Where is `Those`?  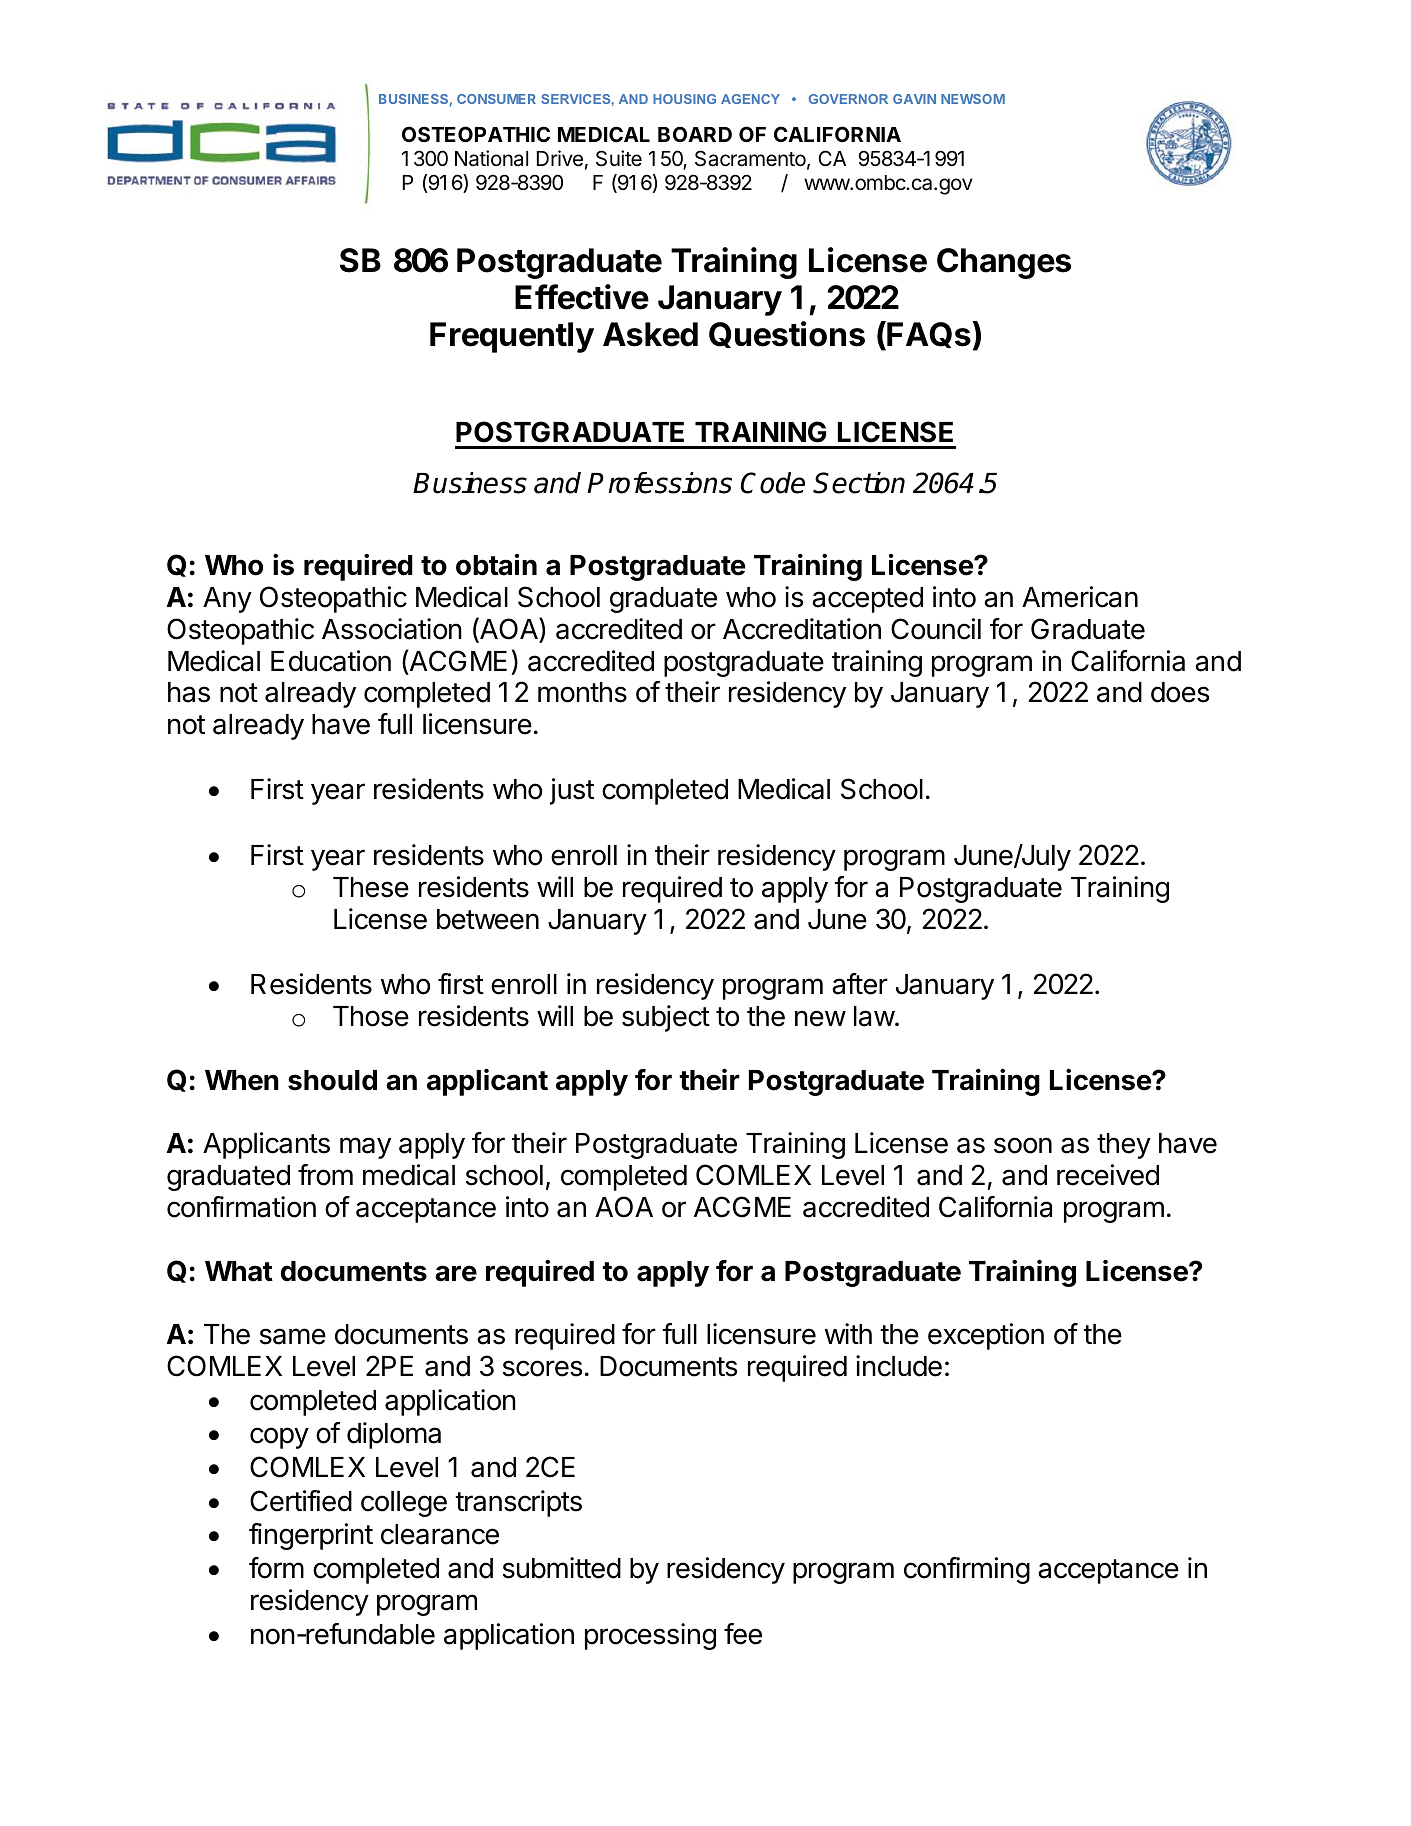 Those is located at coordinates (371, 1016).
